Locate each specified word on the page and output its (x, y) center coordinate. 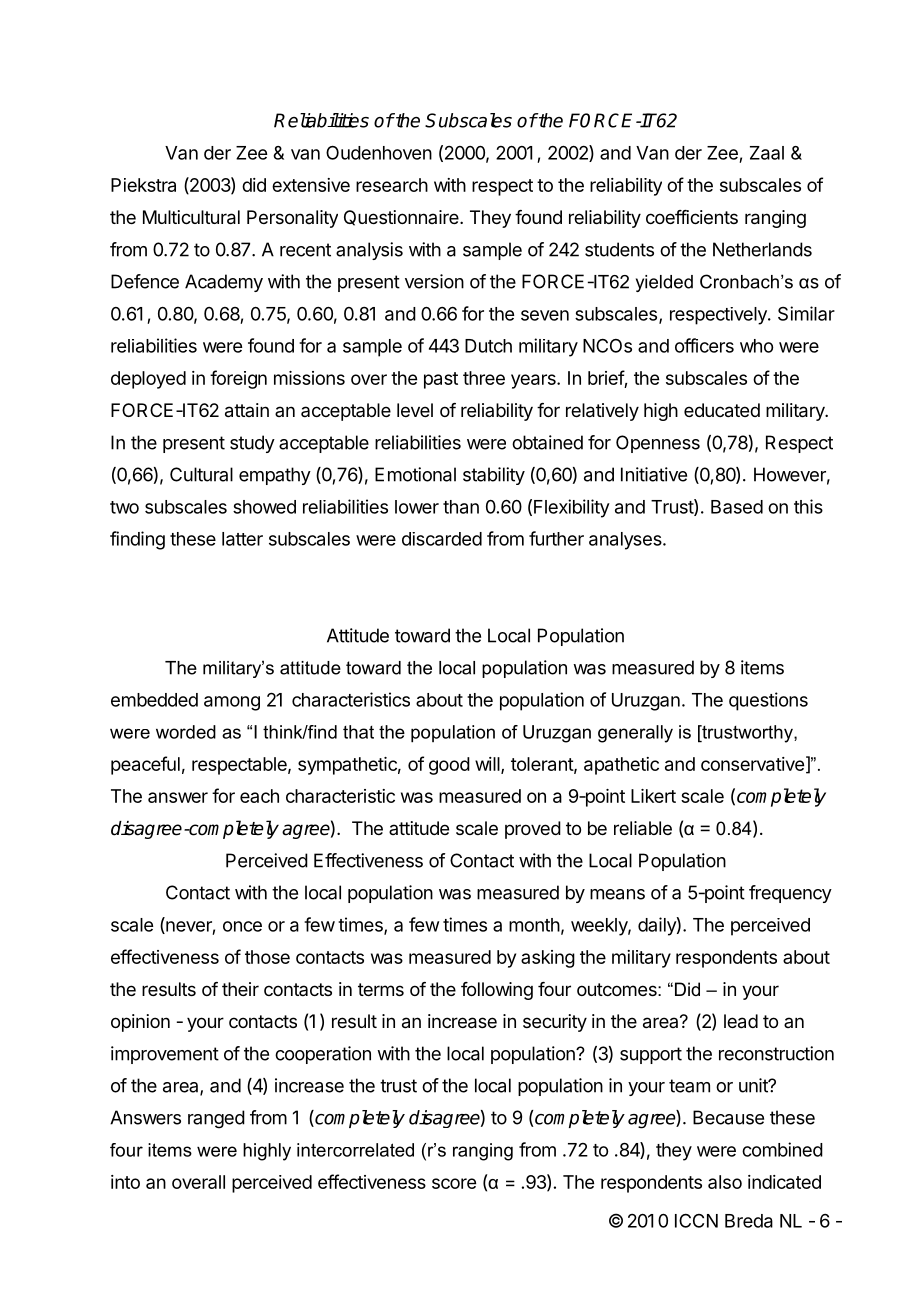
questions (768, 701)
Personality (292, 219)
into (125, 1182)
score (454, 1183)
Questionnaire (402, 218)
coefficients (692, 217)
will (488, 765)
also (725, 1182)
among (232, 703)
